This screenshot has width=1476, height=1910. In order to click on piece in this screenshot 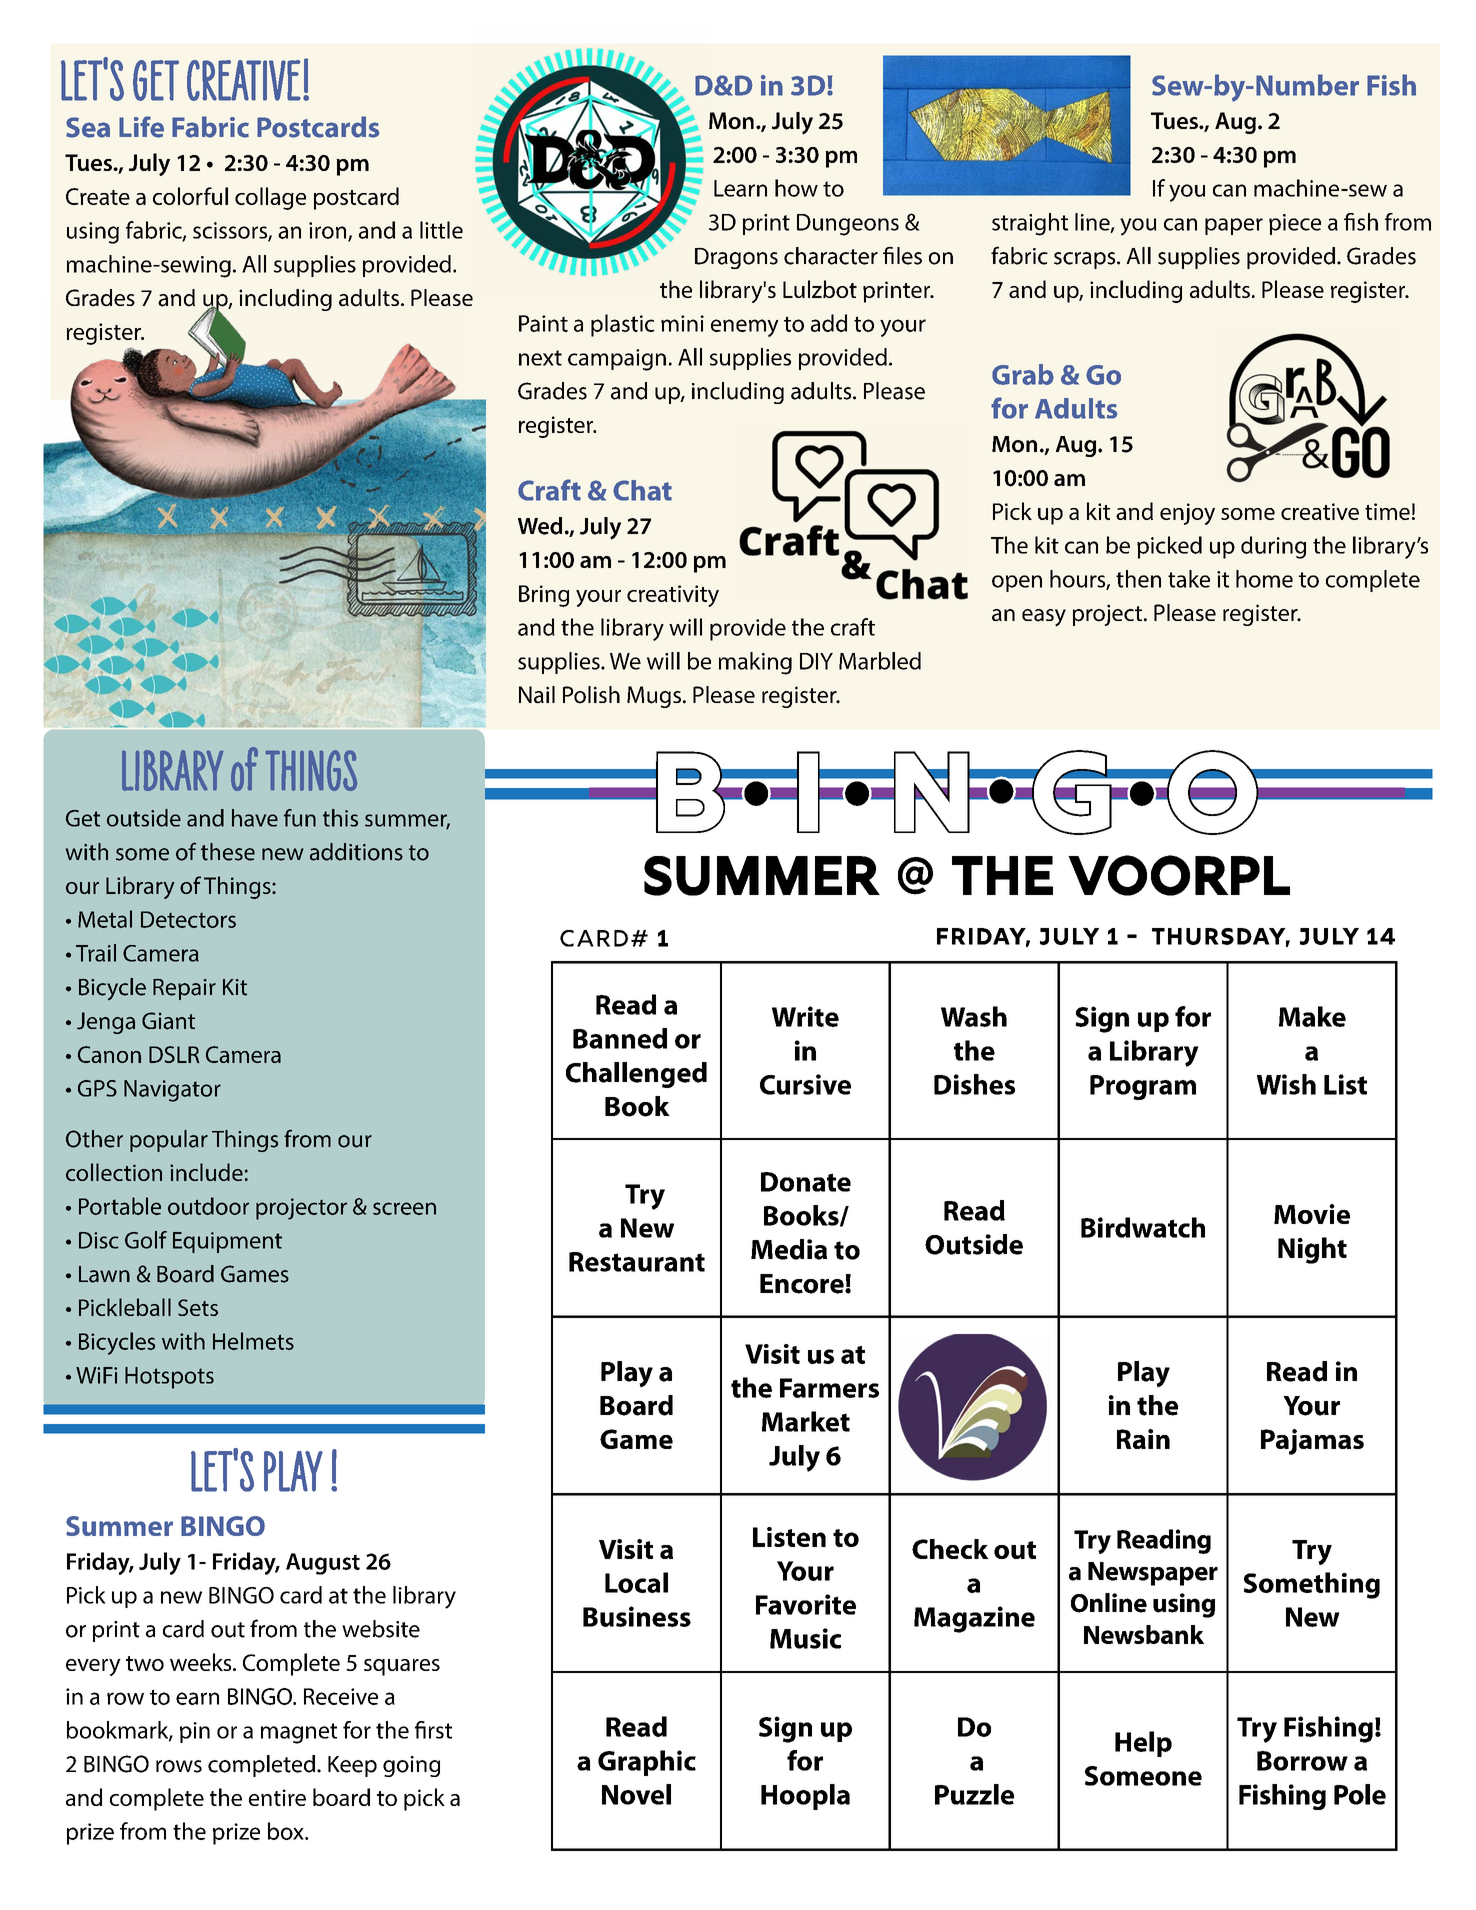, I will do `click(1295, 224)`.
